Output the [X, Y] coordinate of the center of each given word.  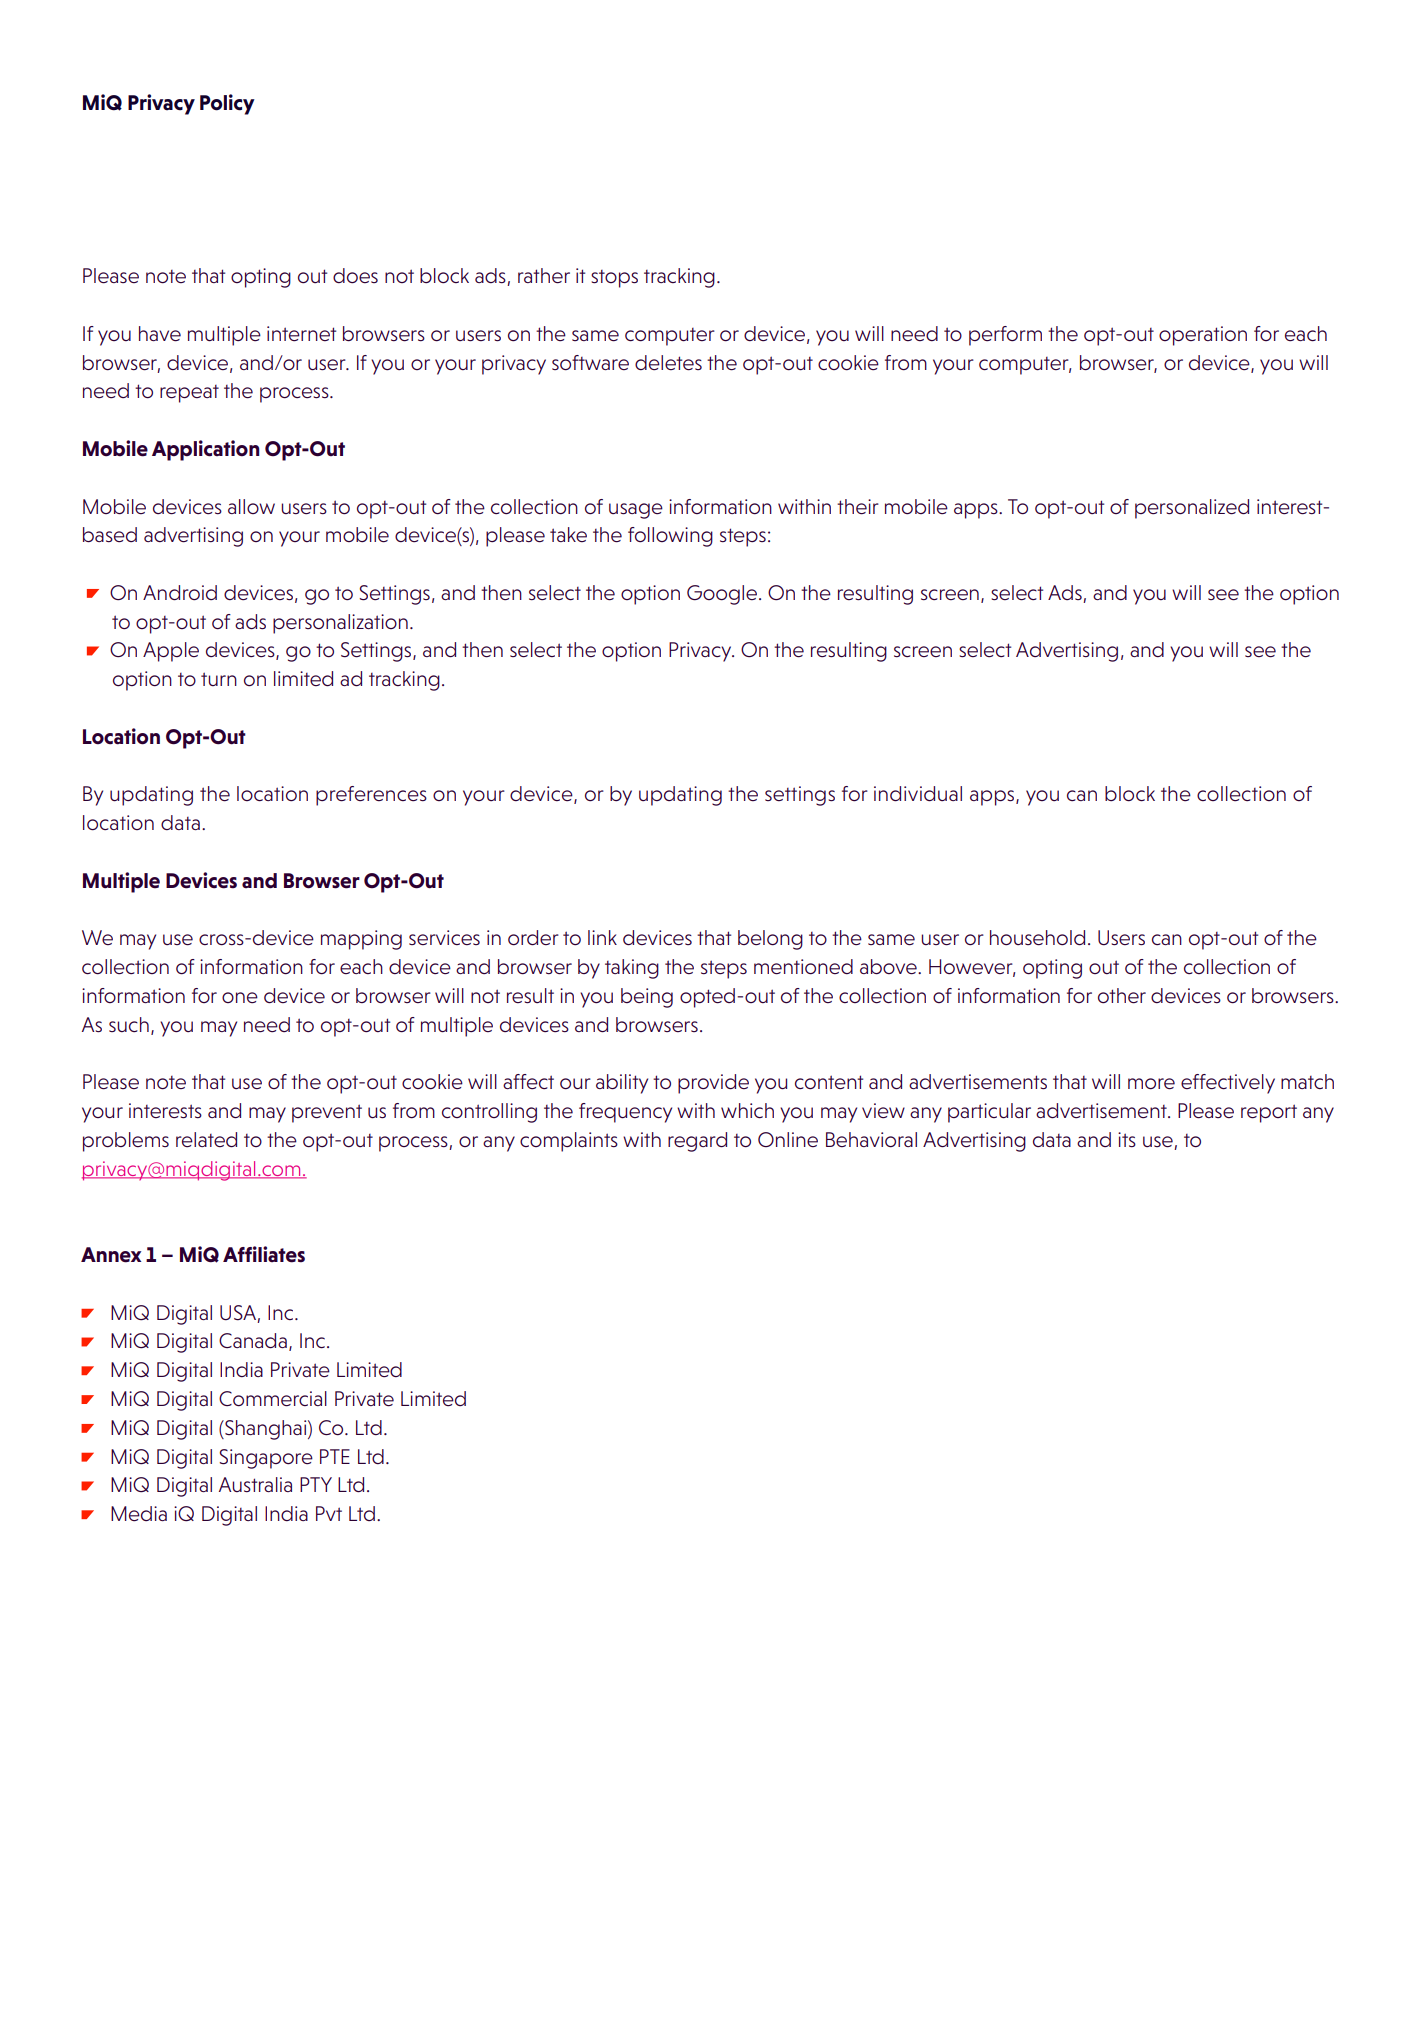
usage [636, 511]
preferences [371, 796]
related [206, 1139]
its [1127, 1139]
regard [697, 1142]
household [1037, 938]
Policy [227, 104]
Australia [255, 1484]
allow [251, 506]
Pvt [329, 1513]
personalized [1192, 509]
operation [1203, 336]
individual [918, 793]
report [1269, 1113]
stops [614, 279]
